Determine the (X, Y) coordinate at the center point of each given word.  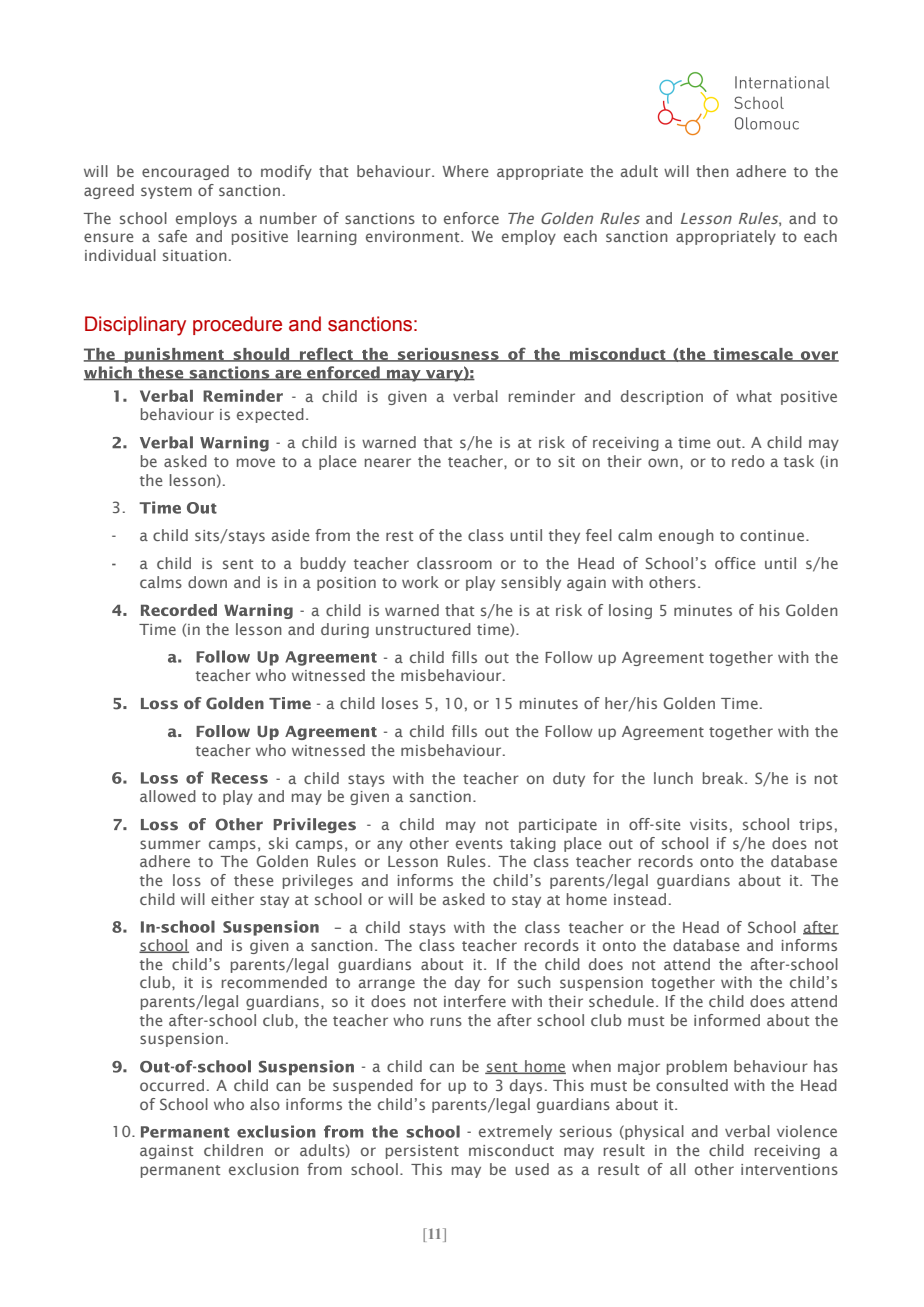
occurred (172, 1085)
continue (773, 535)
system (166, 192)
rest (399, 536)
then (712, 171)
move (256, 462)
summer (170, 844)
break (724, 778)
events (479, 844)
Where (465, 171)
